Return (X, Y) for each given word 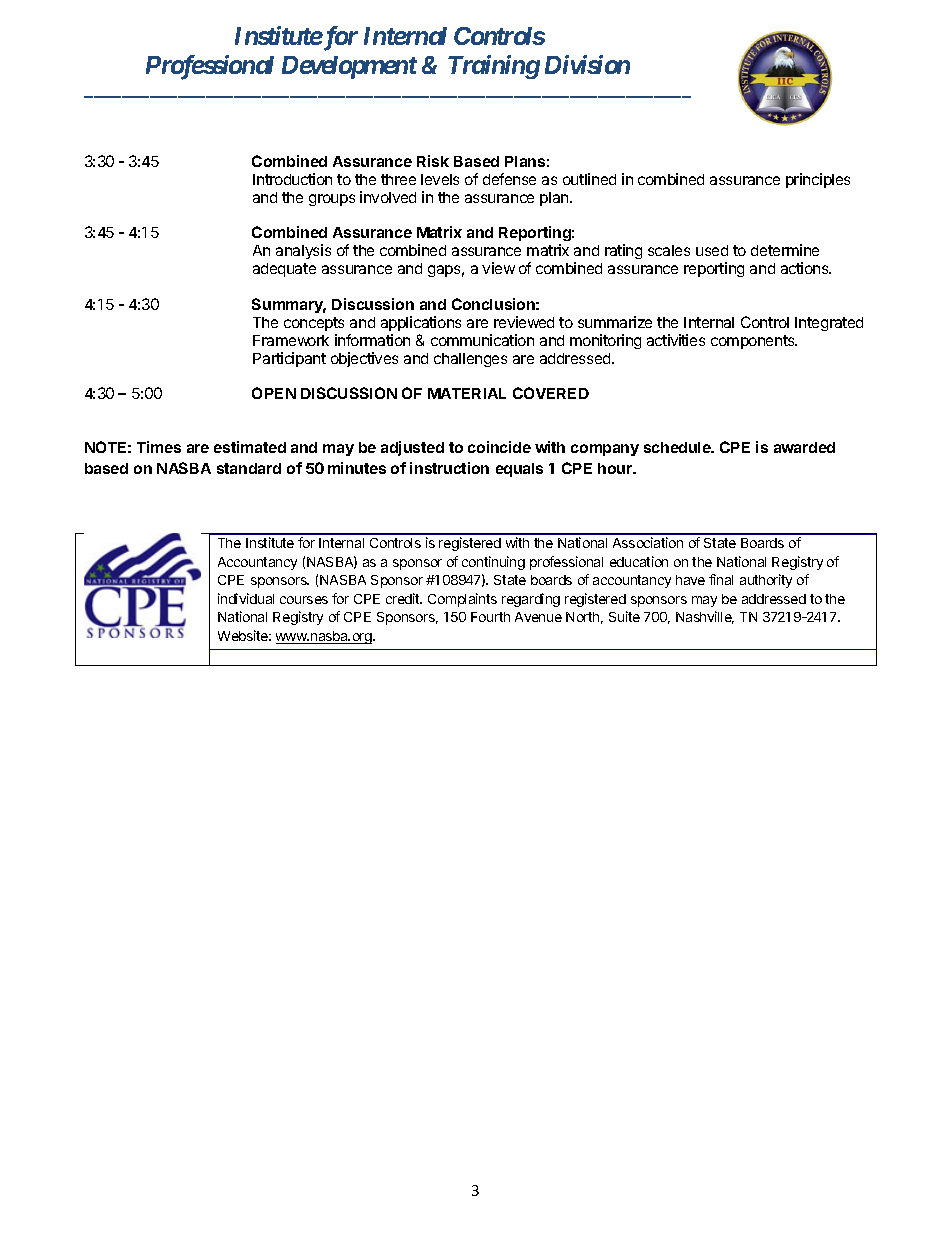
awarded (804, 447)
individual (246, 598)
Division (587, 64)
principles (818, 180)
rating (623, 251)
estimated (250, 447)
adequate (284, 270)
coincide (499, 447)
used (712, 250)
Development (349, 67)
